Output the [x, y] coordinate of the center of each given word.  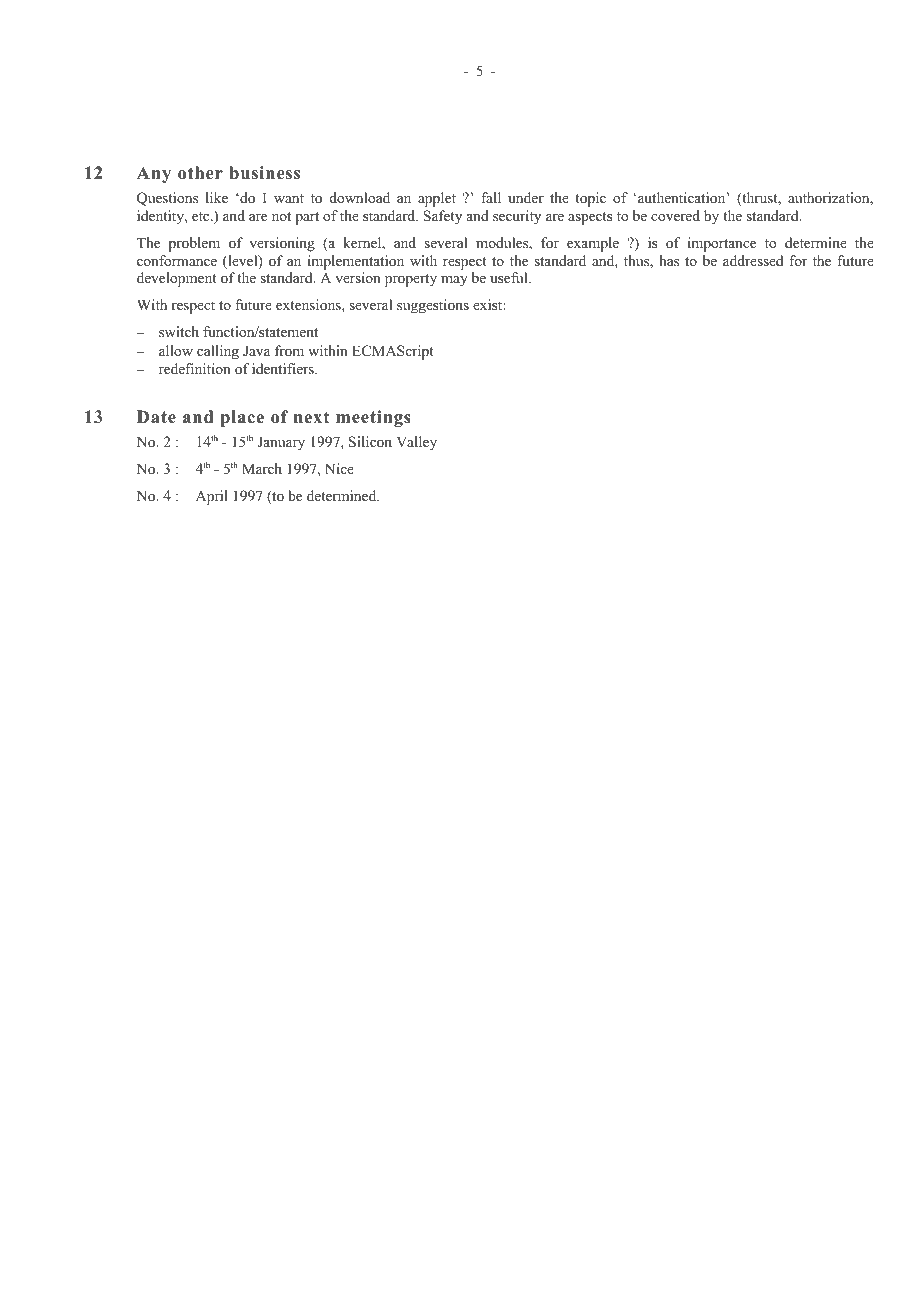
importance [722, 244]
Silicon [370, 442]
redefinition [195, 368]
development [177, 279]
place [242, 418]
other [200, 173]
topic [590, 199]
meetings [373, 418]
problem [194, 244]
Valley [416, 443]
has [669, 260]
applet [437, 199]
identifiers [284, 368]
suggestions [433, 306]
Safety [442, 217]
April [212, 497]
